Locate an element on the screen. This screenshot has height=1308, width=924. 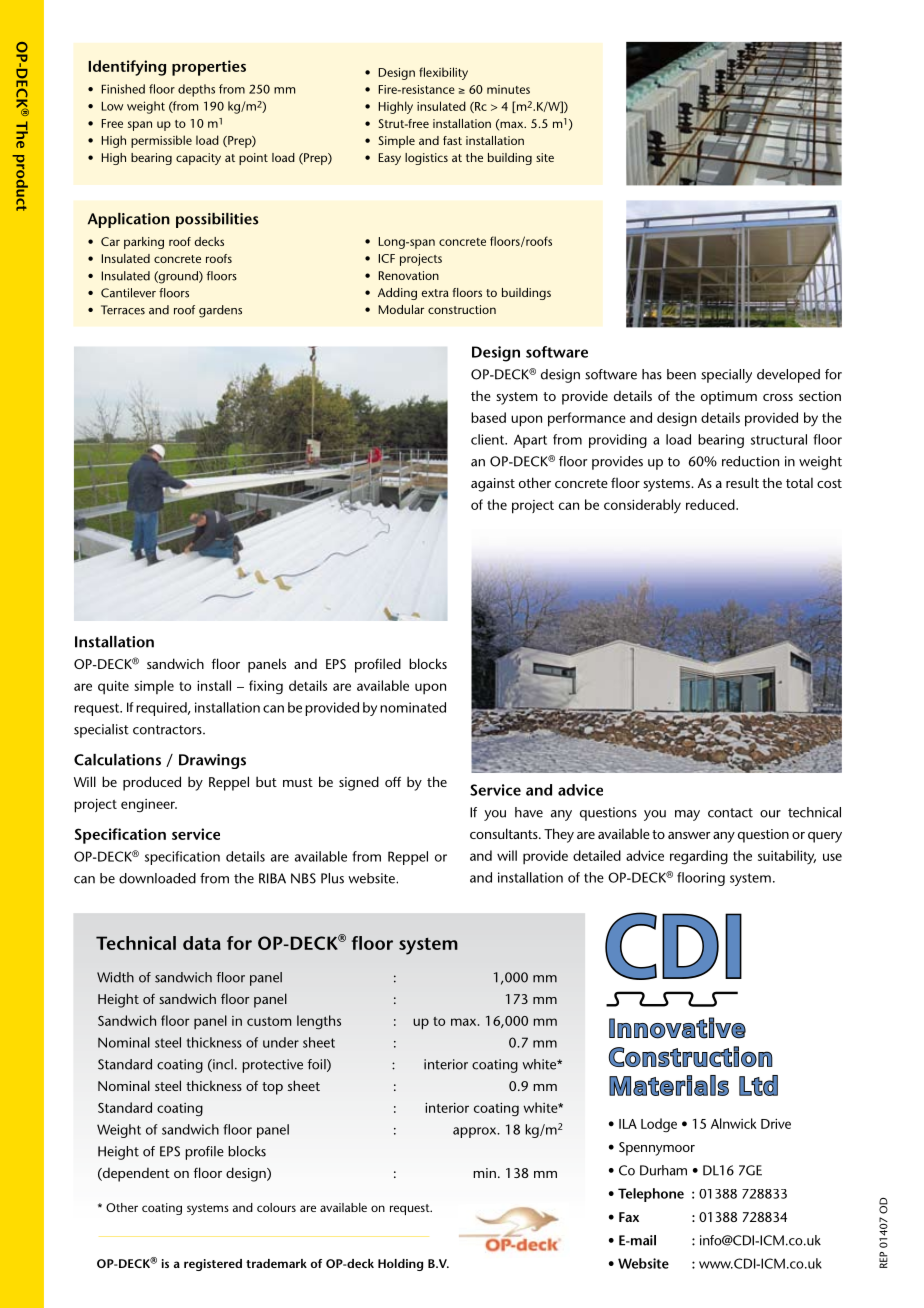
flexibility is located at coordinates (443, 73).
